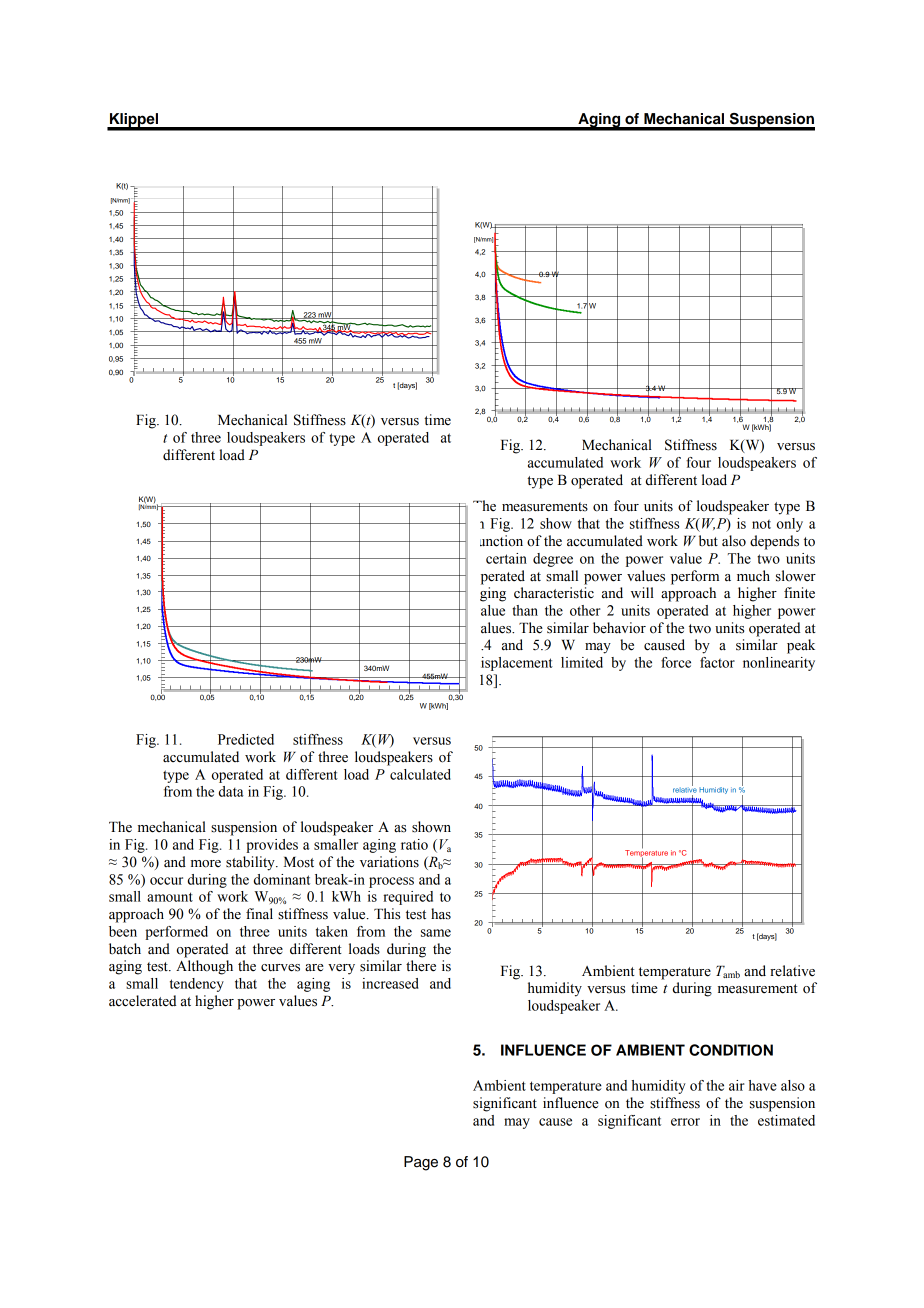 Image resolution: width=924 pixels, height=1308 pixels. Describe the element at coordinates (421, 1163) in the screenshot. I see `Page` at that location.
